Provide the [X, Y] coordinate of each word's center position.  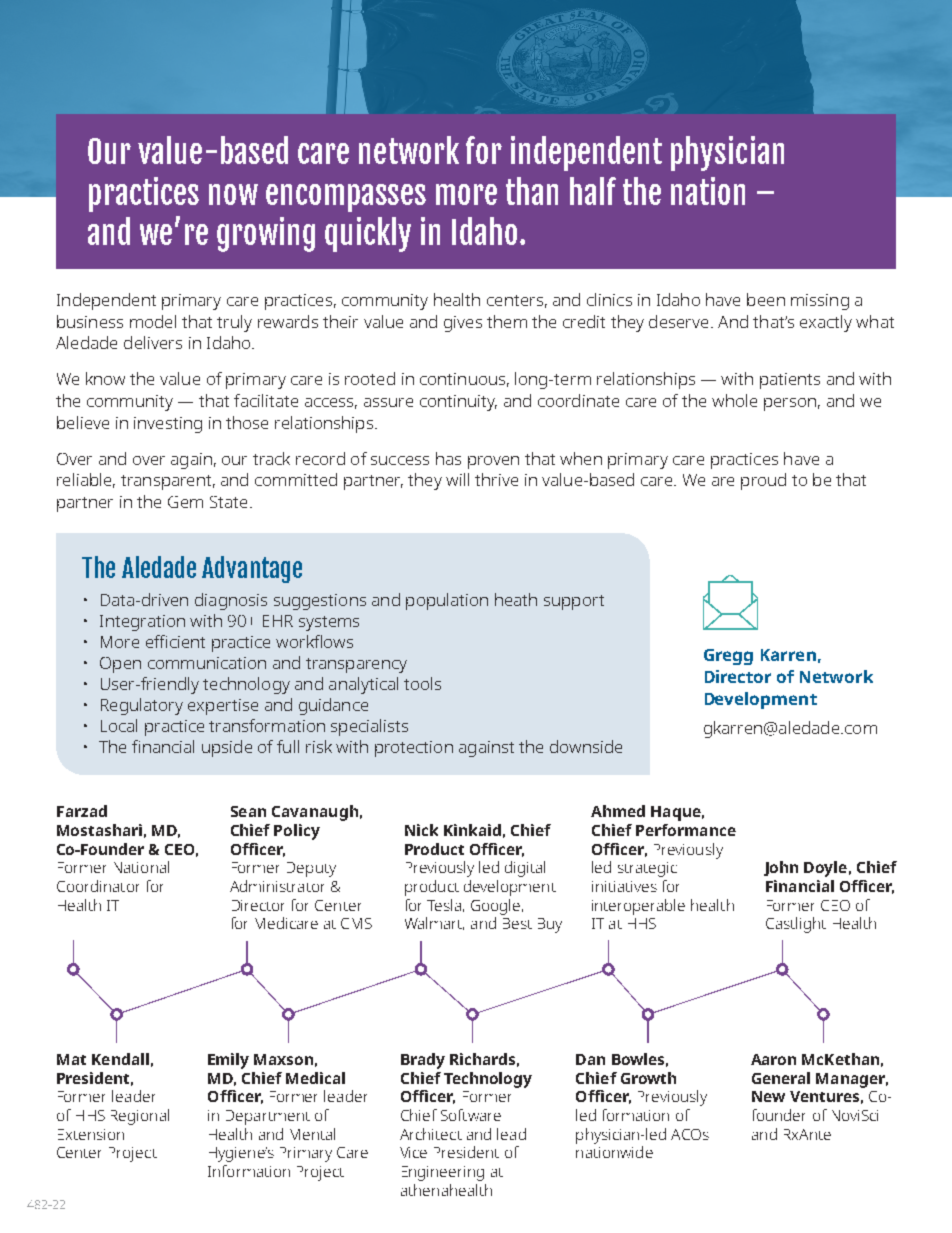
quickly [368, 234]
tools [422, 683]
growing [266, 234]
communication [207, 663]
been [766, 299]
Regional [140, 1117]
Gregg [728, 657]
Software [471, 1115]
